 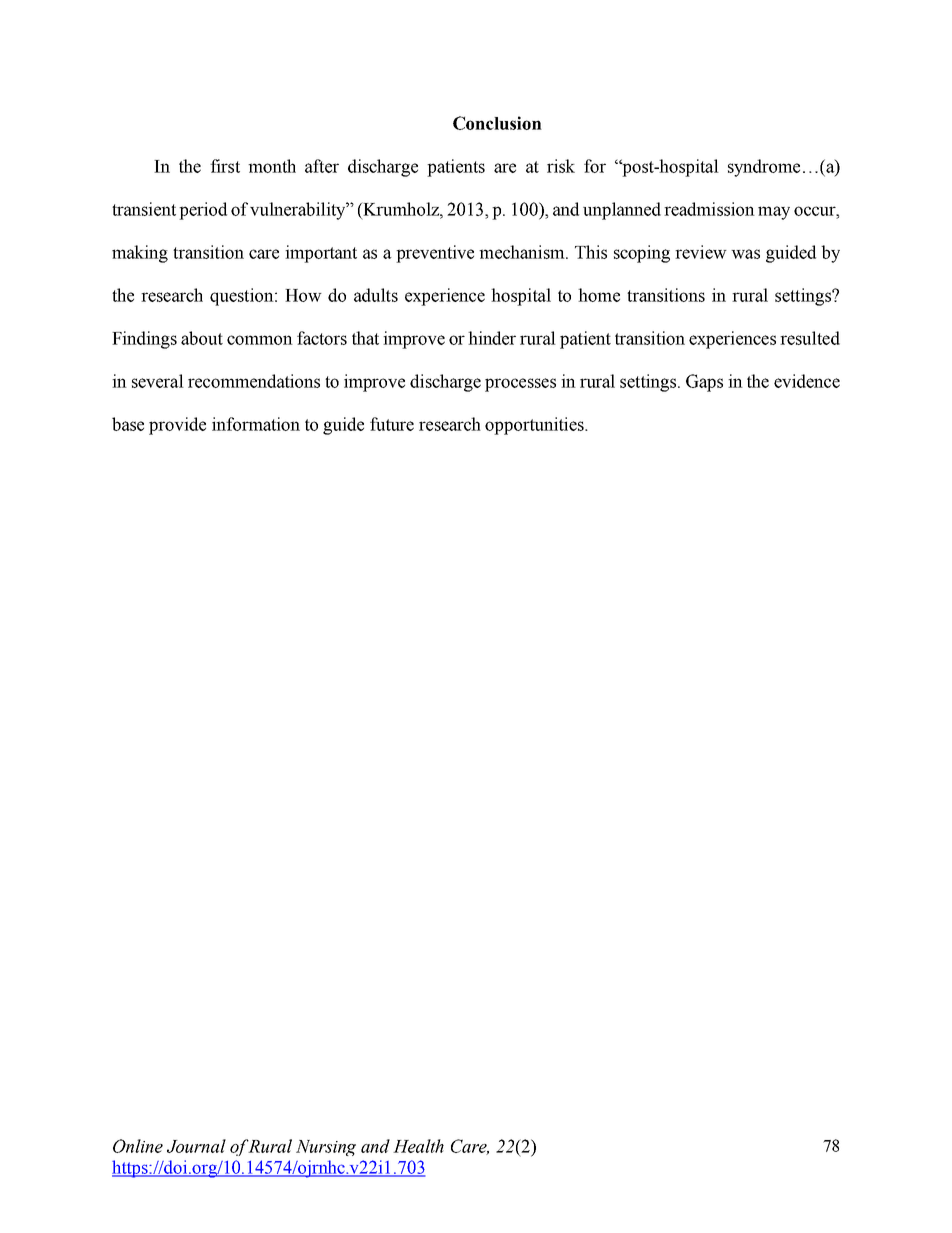 What do you see at coordinates (177, 426) in the page?
I see `provide` at bounding box center [177, 426].
